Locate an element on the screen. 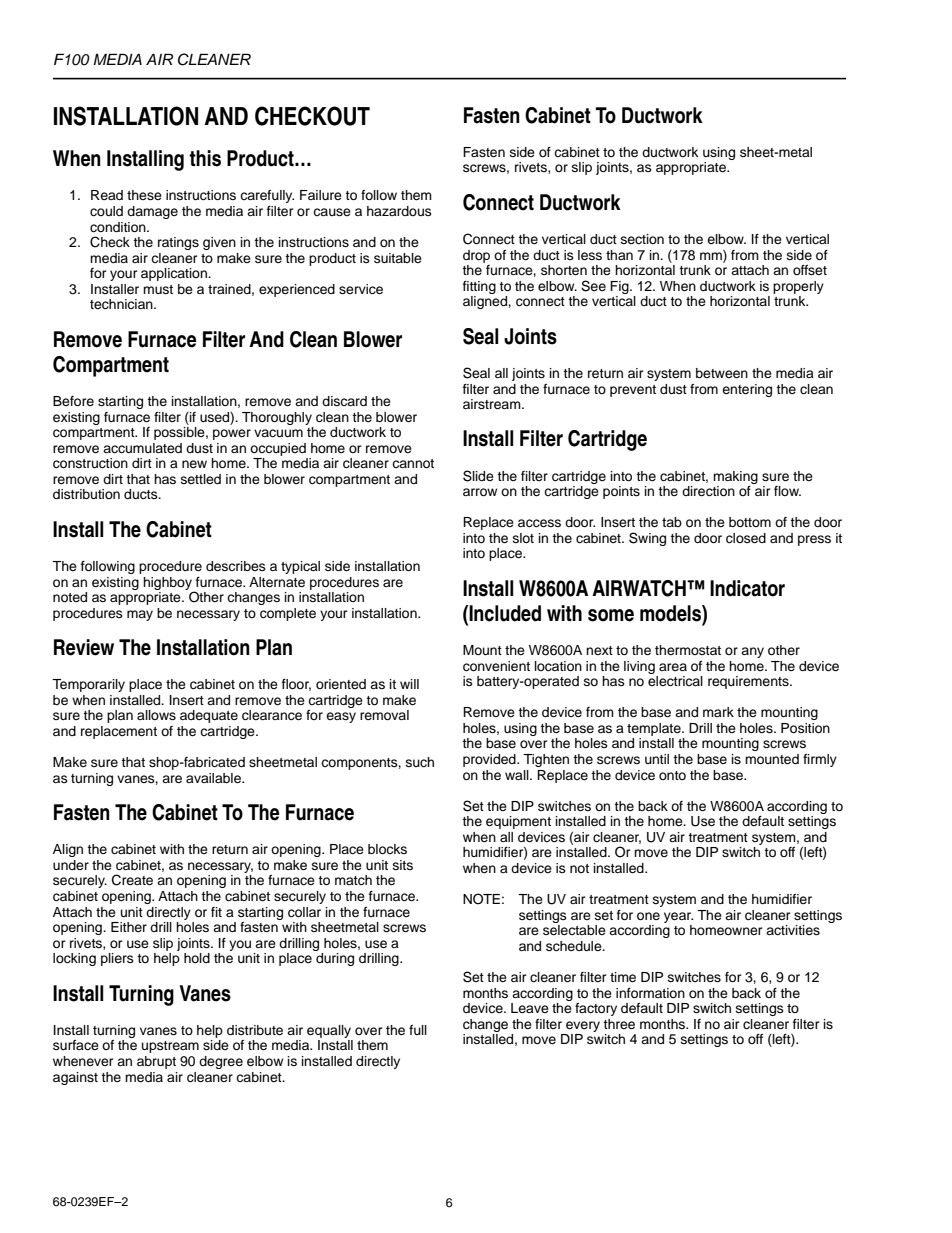 This screenshot has height=1233, width=952. upstream is located at coordinates (170, 1047).
